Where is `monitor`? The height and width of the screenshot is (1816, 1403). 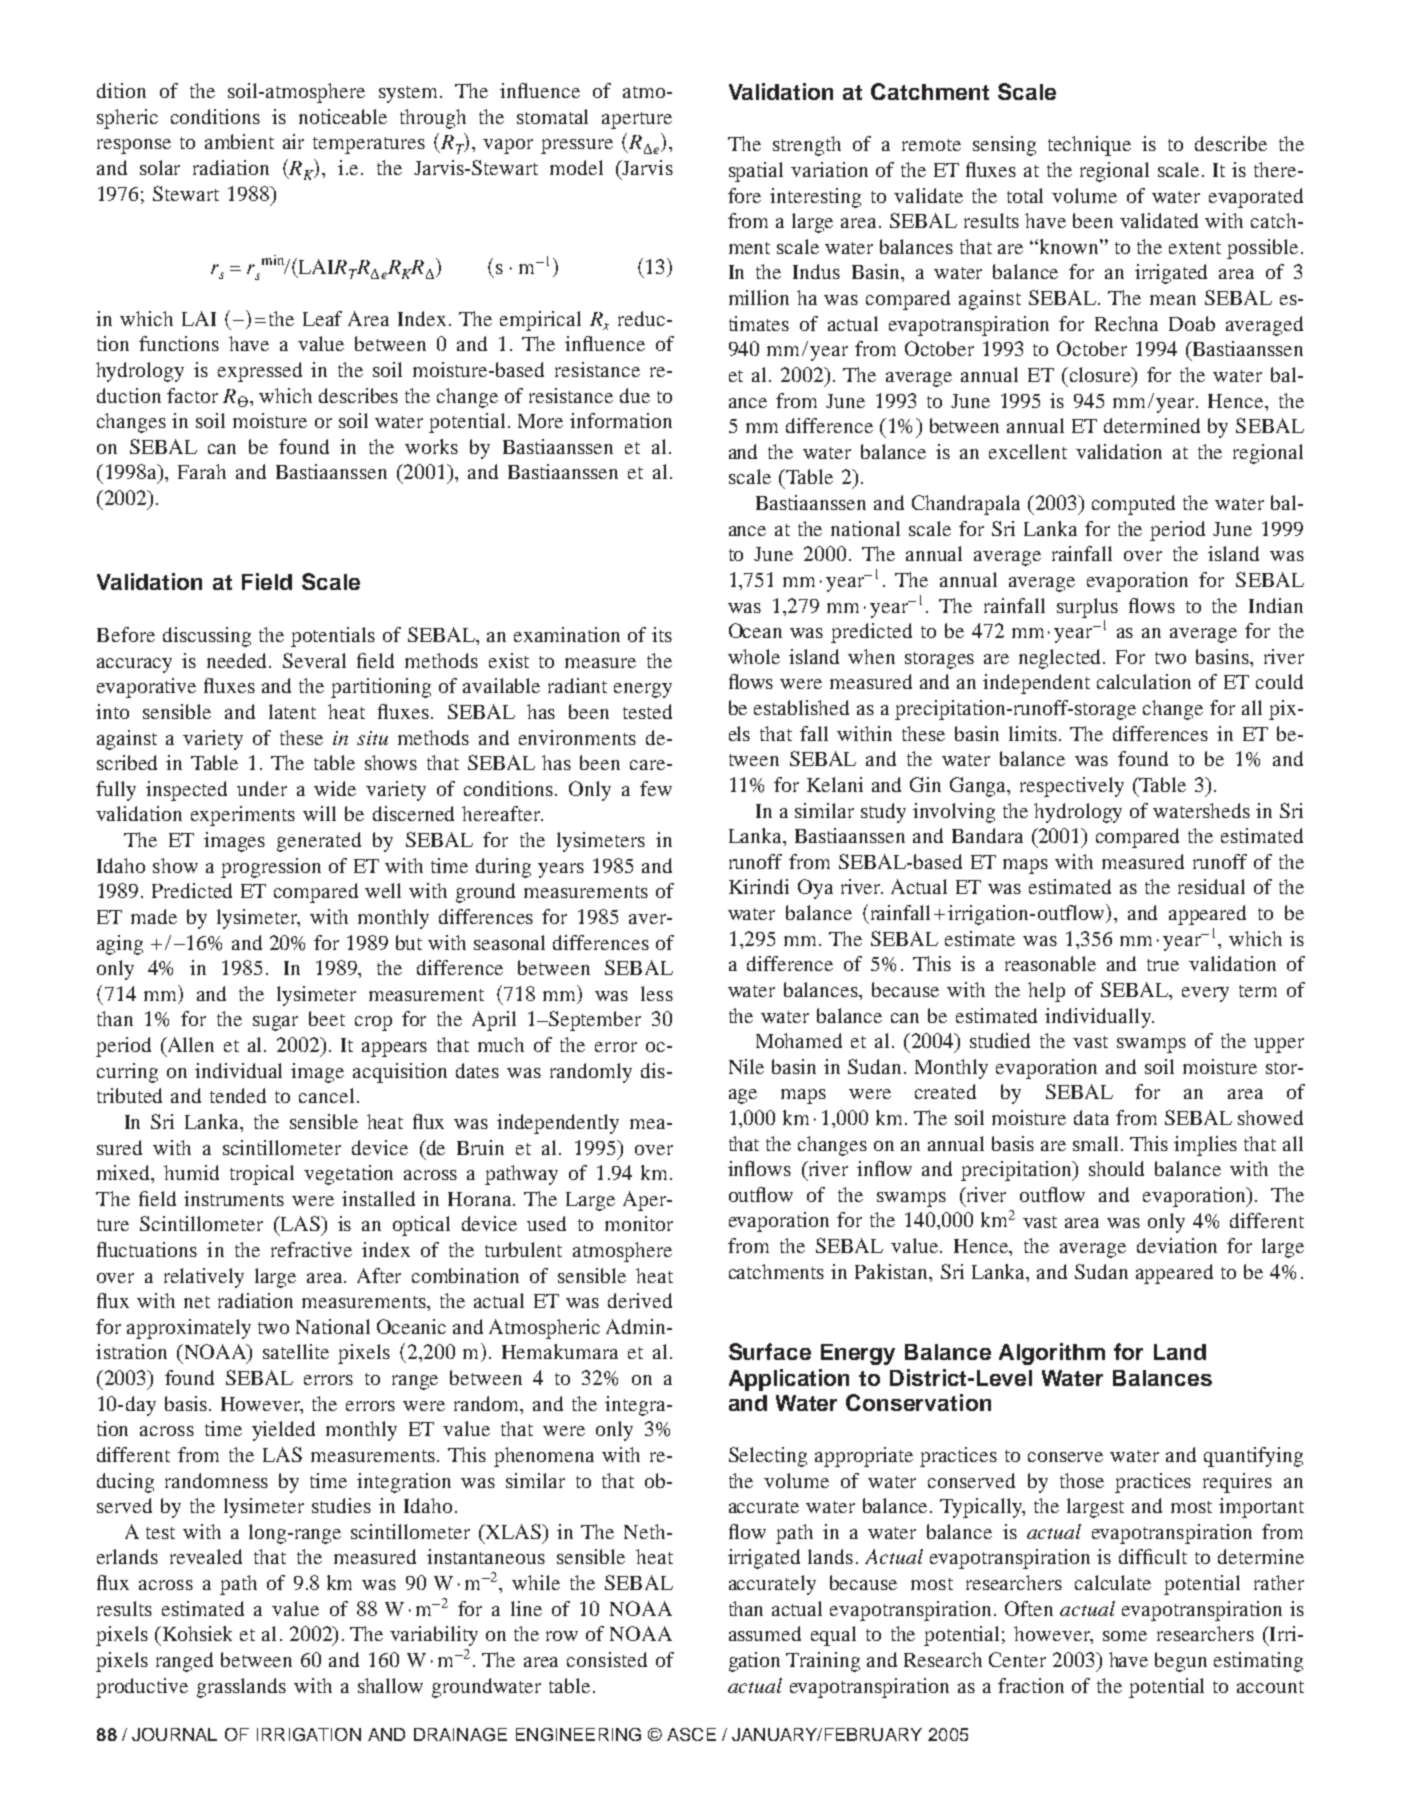 monitor is located at coordinates (639, 1223).
